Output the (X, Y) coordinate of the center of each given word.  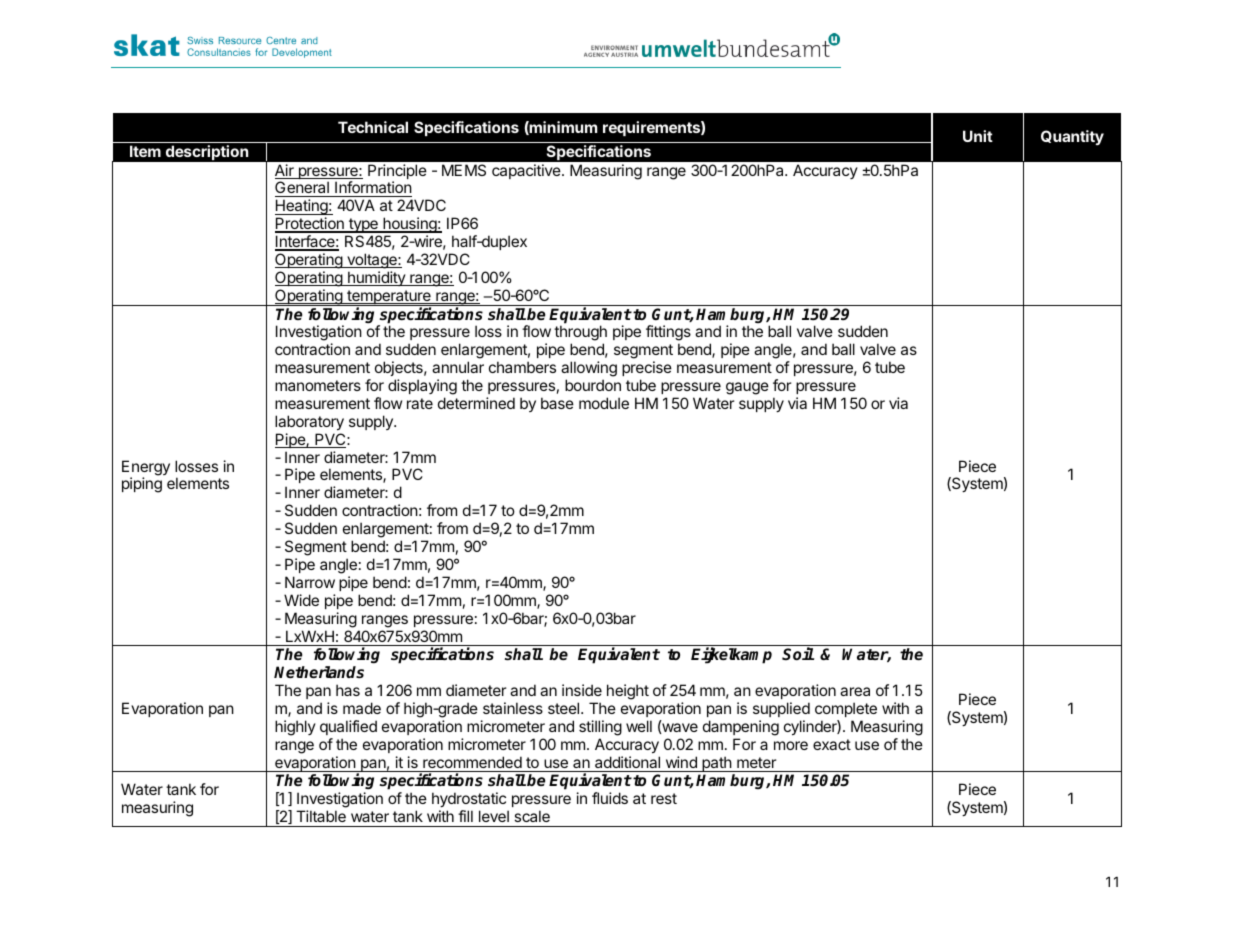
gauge (747, 388)
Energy (146, 469)
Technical (373, 127)
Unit (978, 136)
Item (145, 151)
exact (832, 744)
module (604, 403)
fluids (610, 798)
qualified (348, 727)
